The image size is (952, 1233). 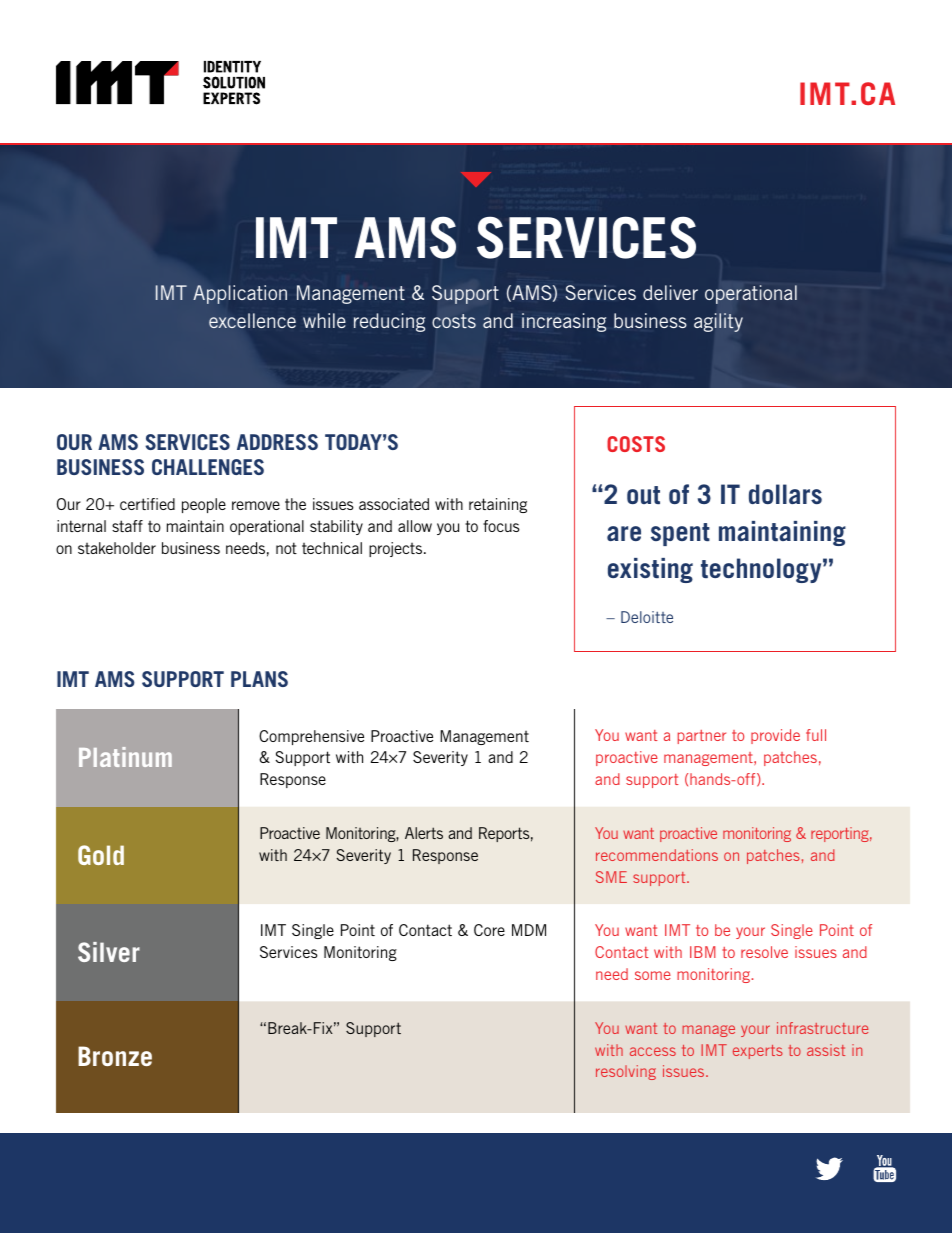 I want to click on projects, so click(x=397, y=549).
